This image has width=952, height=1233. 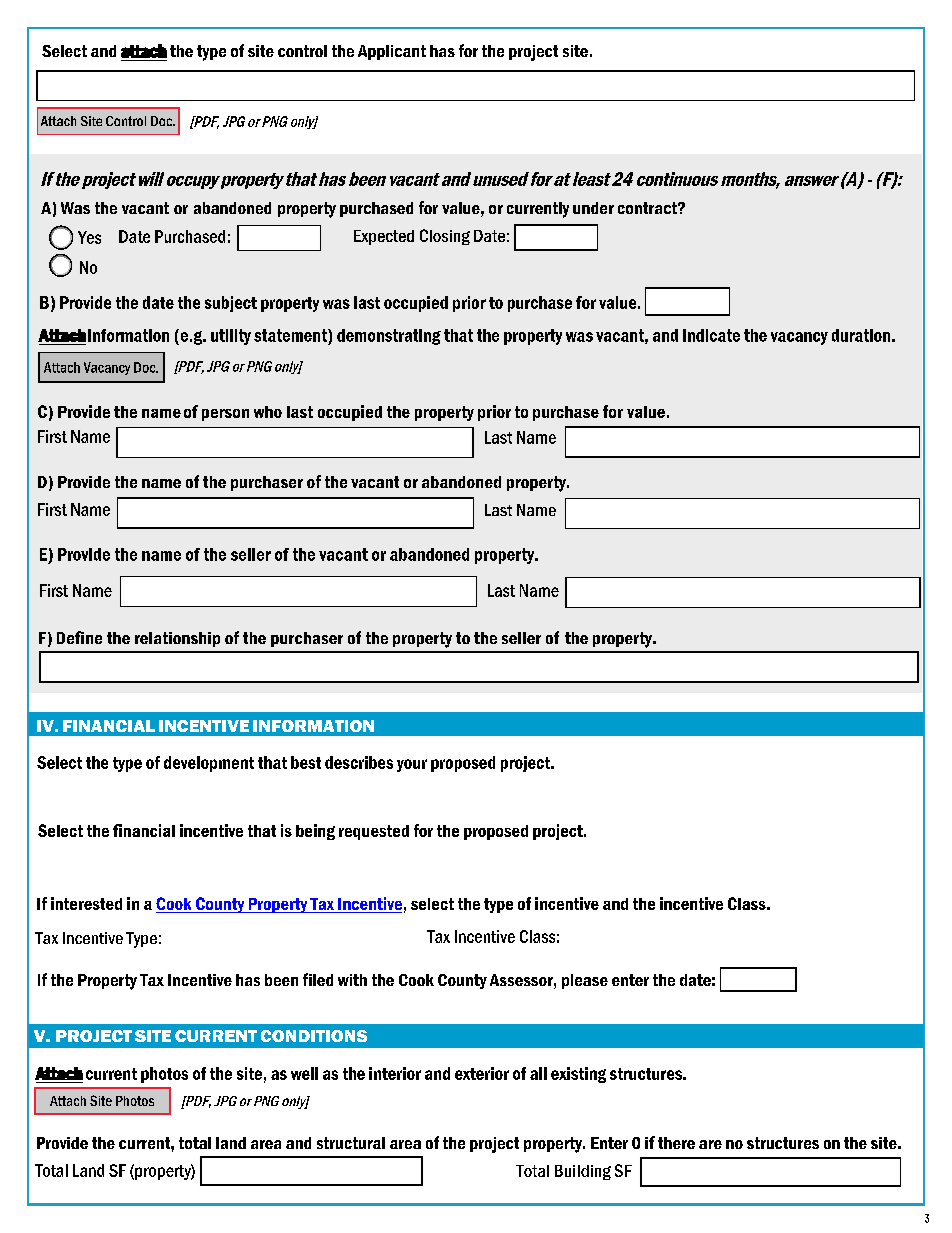 What do you see at coordinates (593, 208) in the image?
I see `under` at bounding box center [593, 208].
